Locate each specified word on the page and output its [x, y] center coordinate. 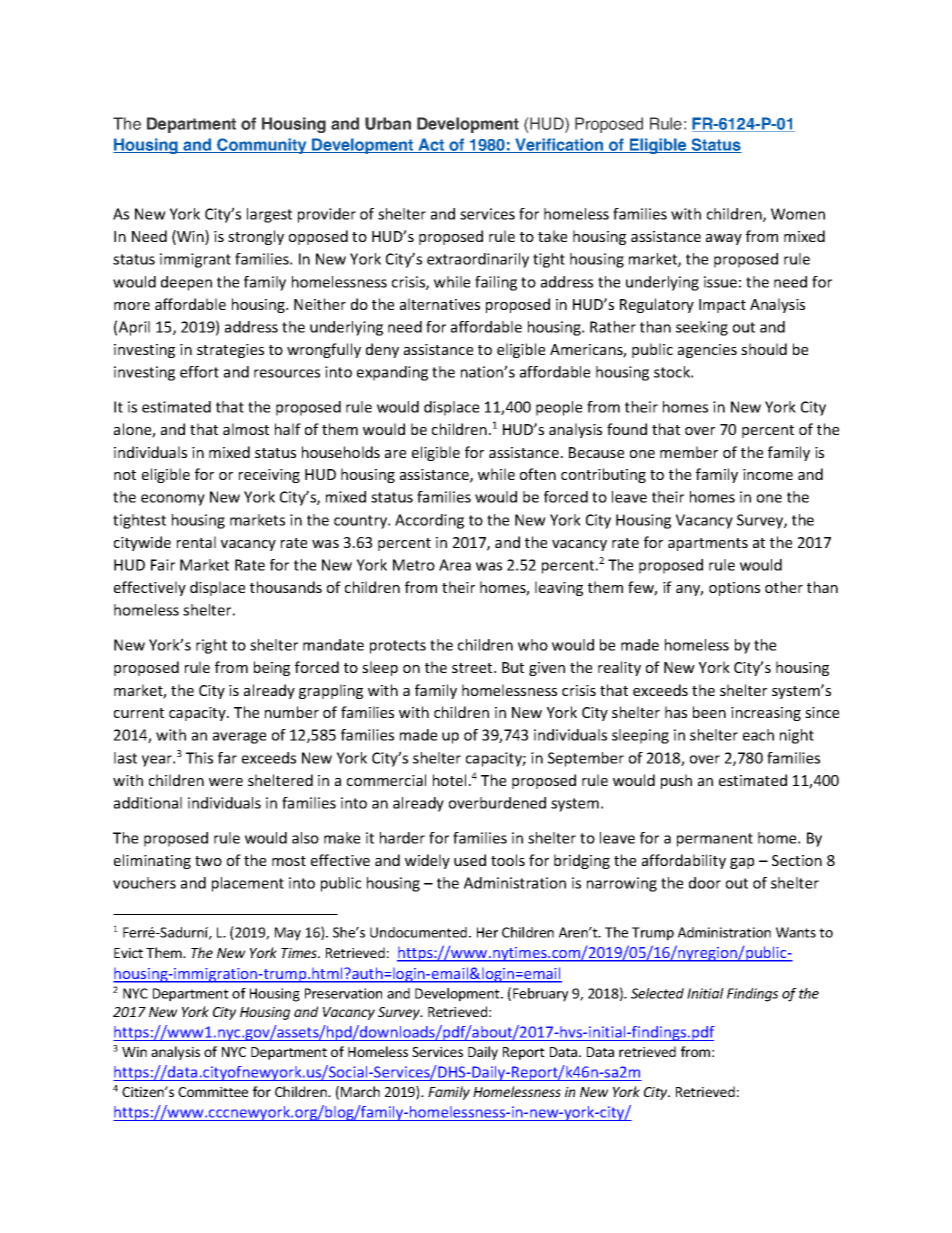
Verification [559, 145]
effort [199, 372]
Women [798, 214]
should [764, 349]
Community [262, 146]
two [208, 861]
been [709, 712]
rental [196, 542]
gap [742, 863]
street [473, 668]
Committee [213, 1092]
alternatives [440, 304]
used [470, 860]
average [239, 738]
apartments [708, 544]
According [429, 521]
